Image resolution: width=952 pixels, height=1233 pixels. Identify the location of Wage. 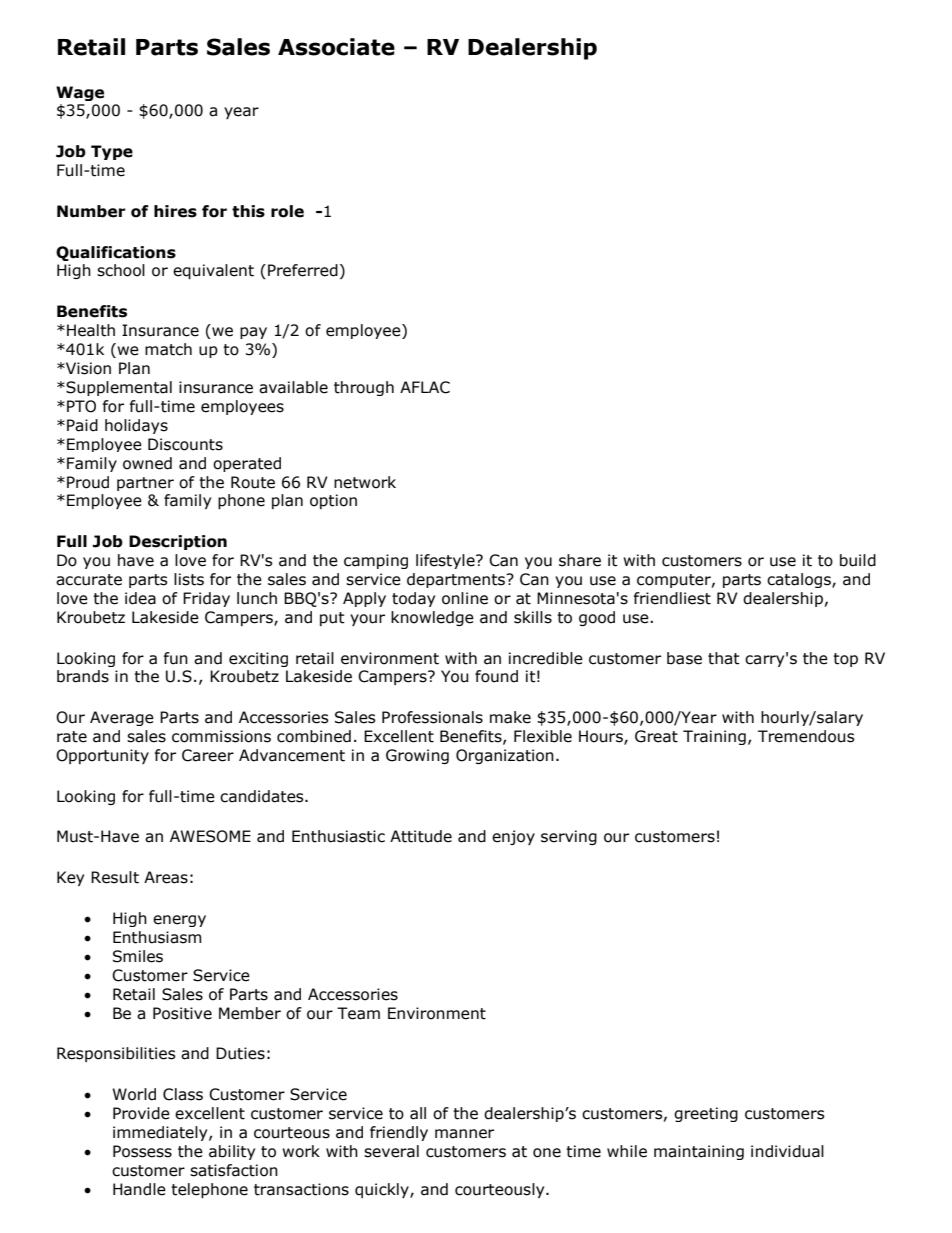
(80, 93).
